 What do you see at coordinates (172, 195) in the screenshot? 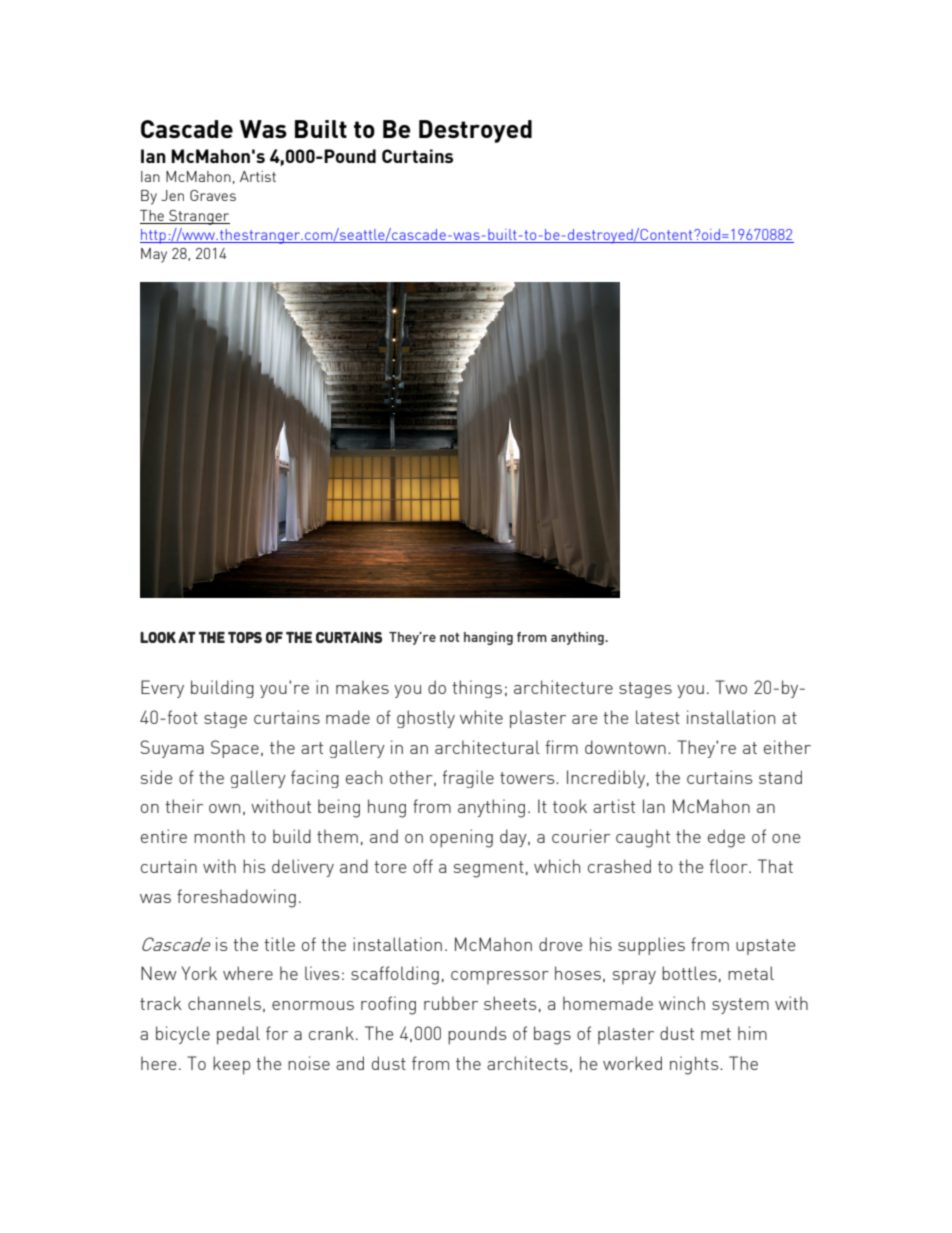
I see `Jen` at bounding box center [172, 195].
